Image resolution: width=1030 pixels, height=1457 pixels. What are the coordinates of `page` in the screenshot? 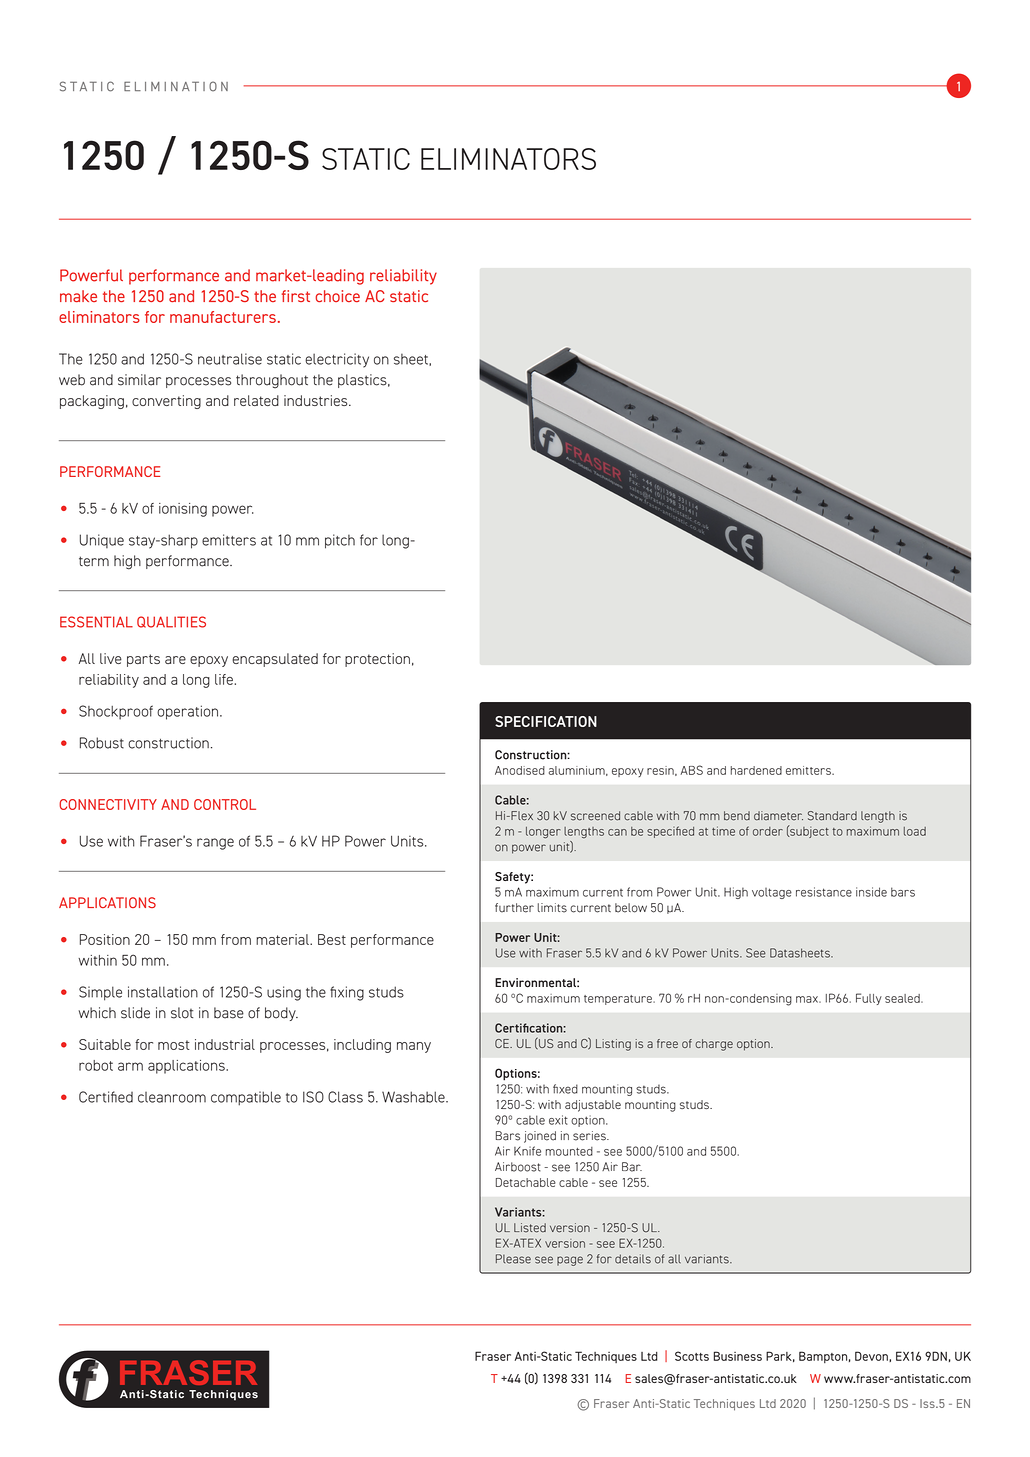 It's located at (570, 1261).
